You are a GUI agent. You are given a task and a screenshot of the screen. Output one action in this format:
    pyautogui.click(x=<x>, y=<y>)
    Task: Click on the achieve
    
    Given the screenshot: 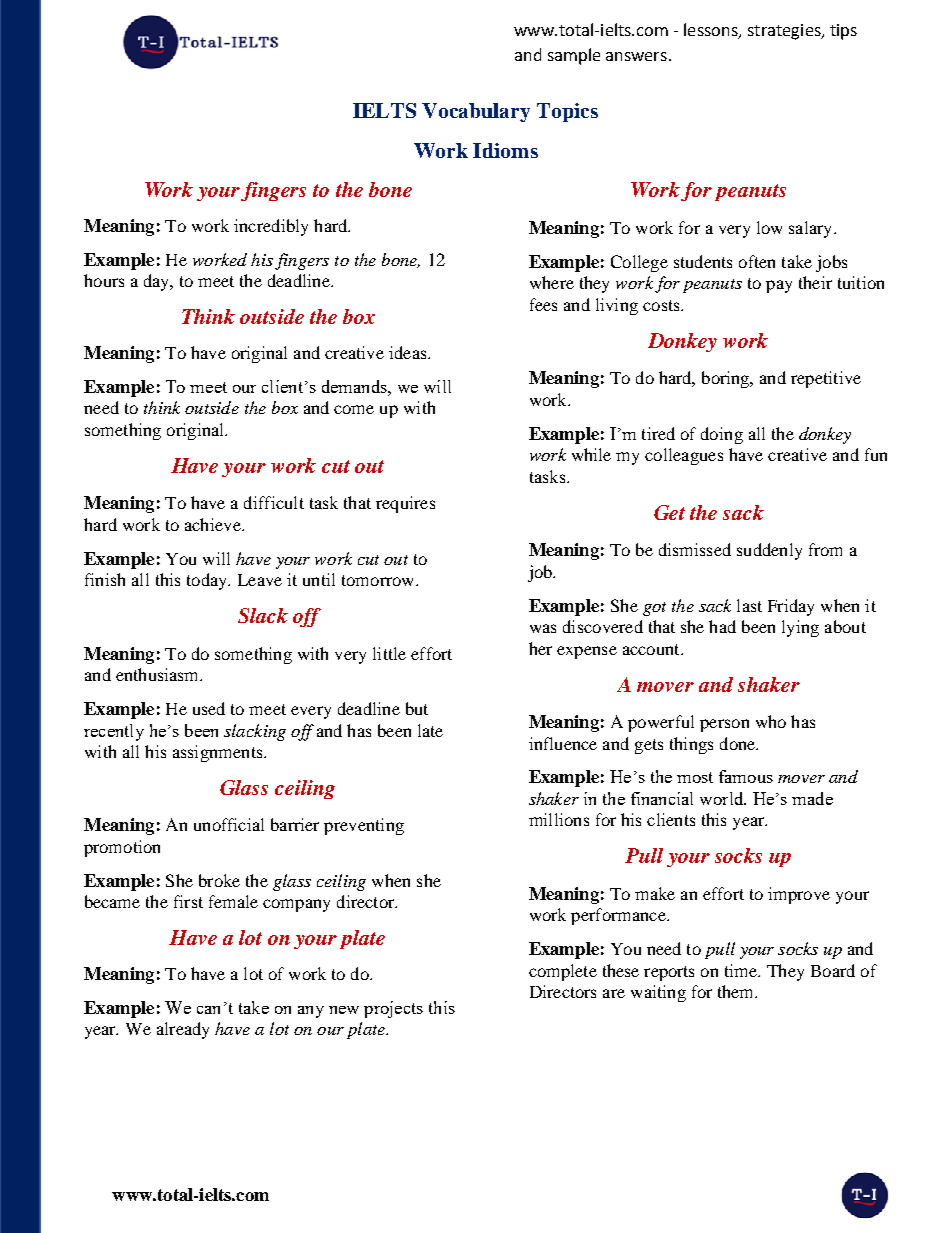 What is the action you would take?
    pyautogui.click(x=214, y=524)
